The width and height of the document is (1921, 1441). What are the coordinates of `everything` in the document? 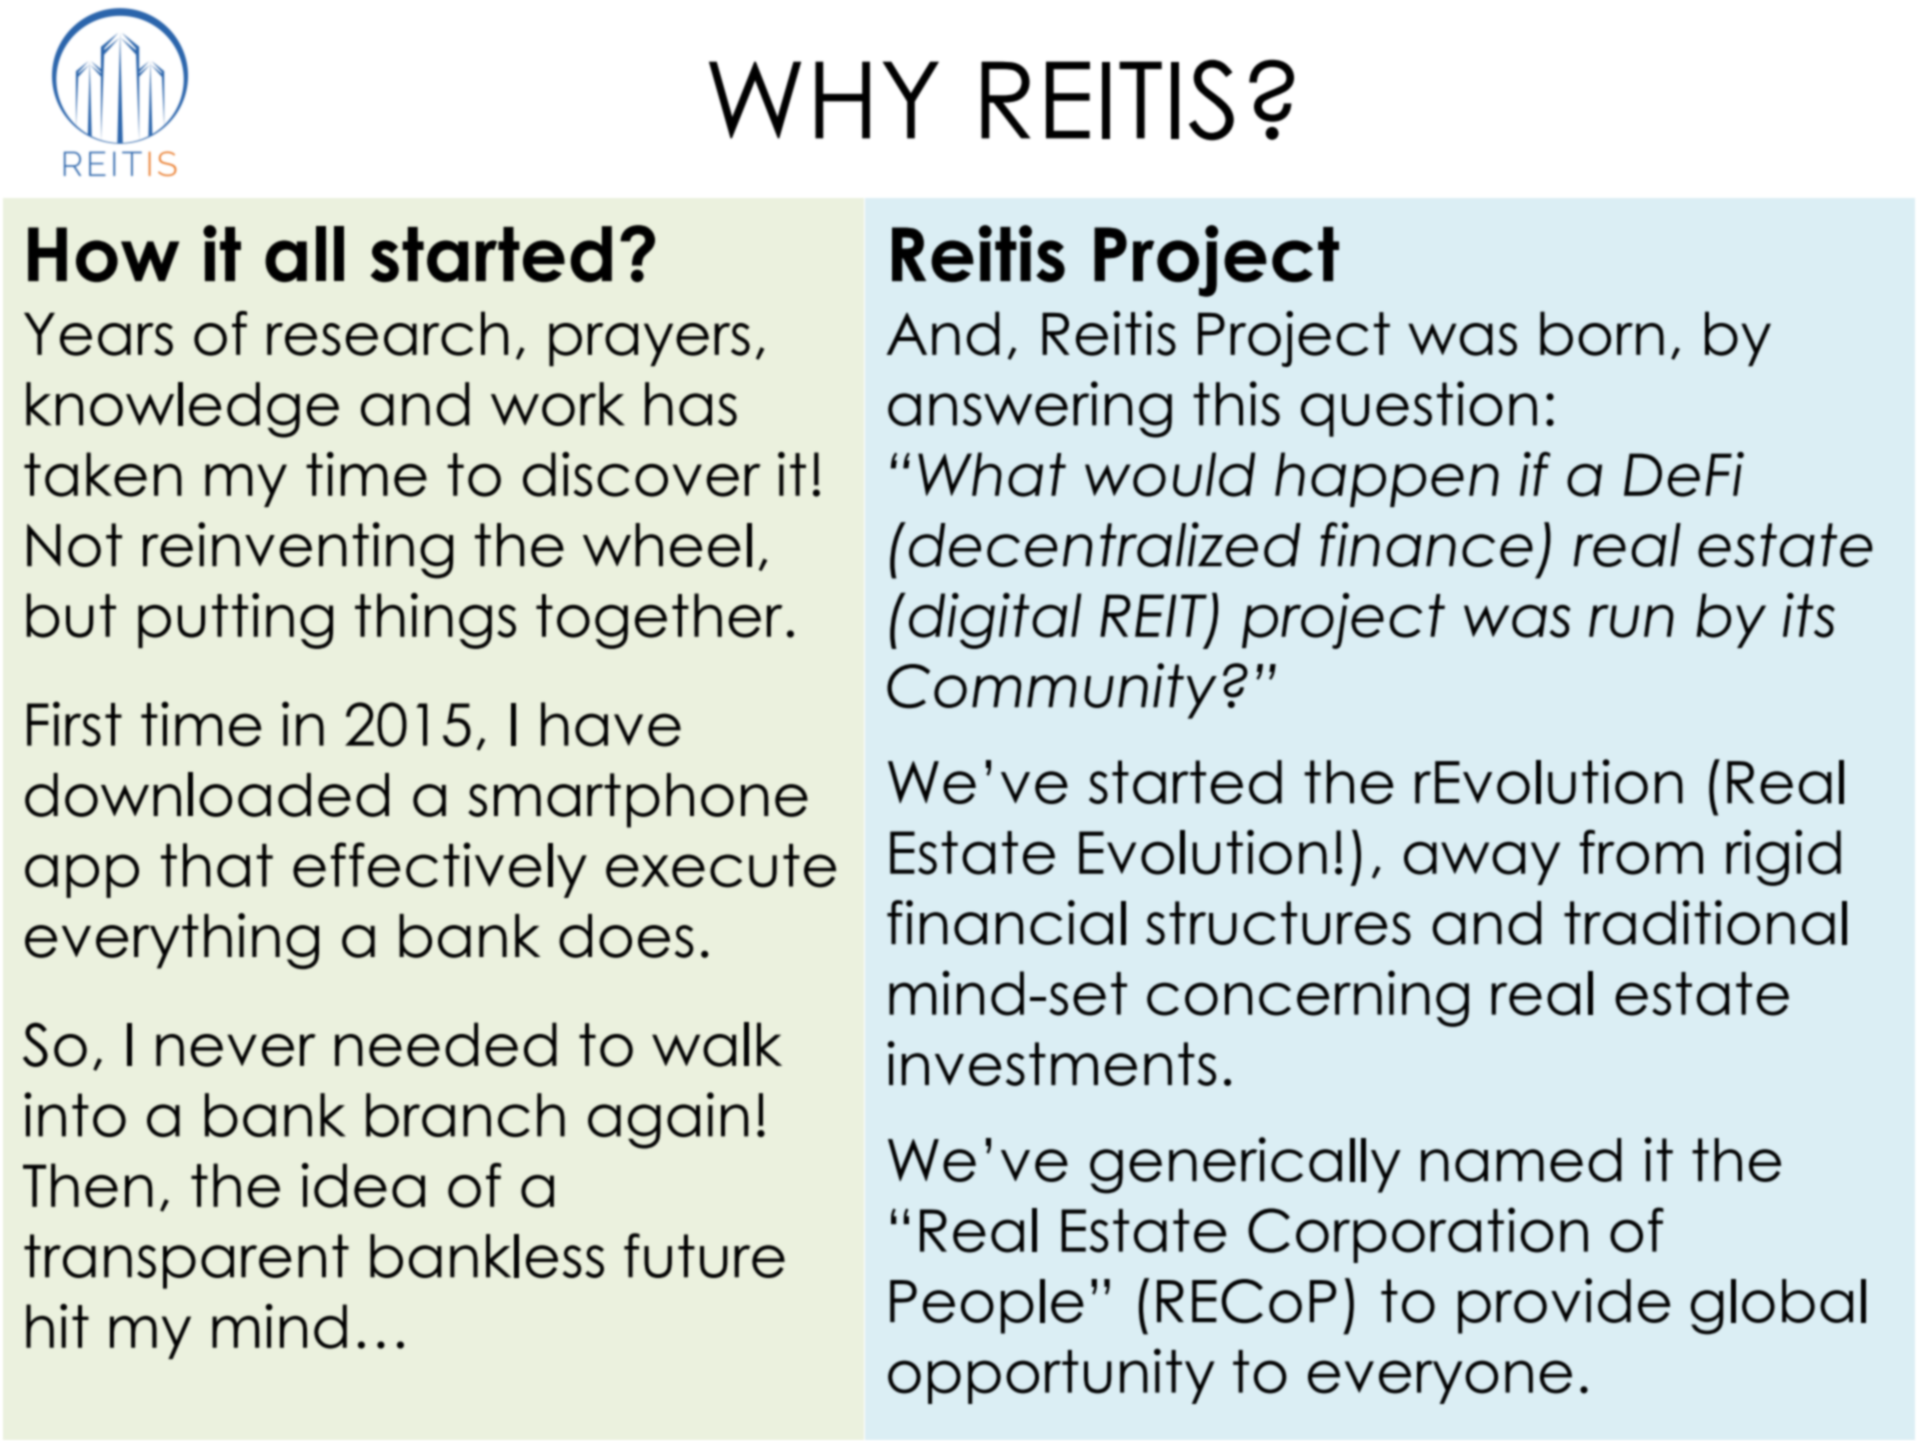 It's located at (172, 941).
